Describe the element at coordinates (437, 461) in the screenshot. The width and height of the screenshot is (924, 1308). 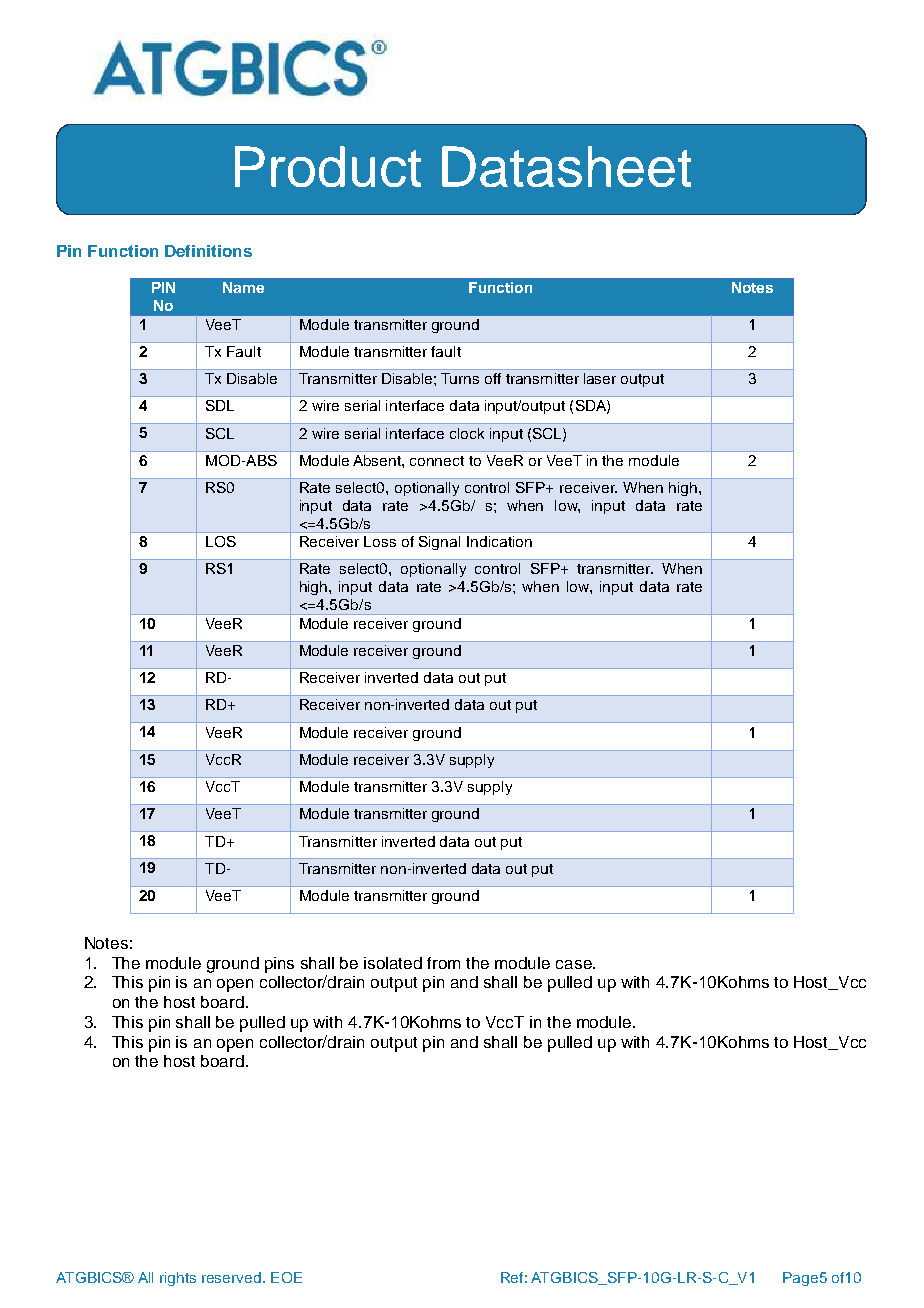
I see `connect` at that location.
